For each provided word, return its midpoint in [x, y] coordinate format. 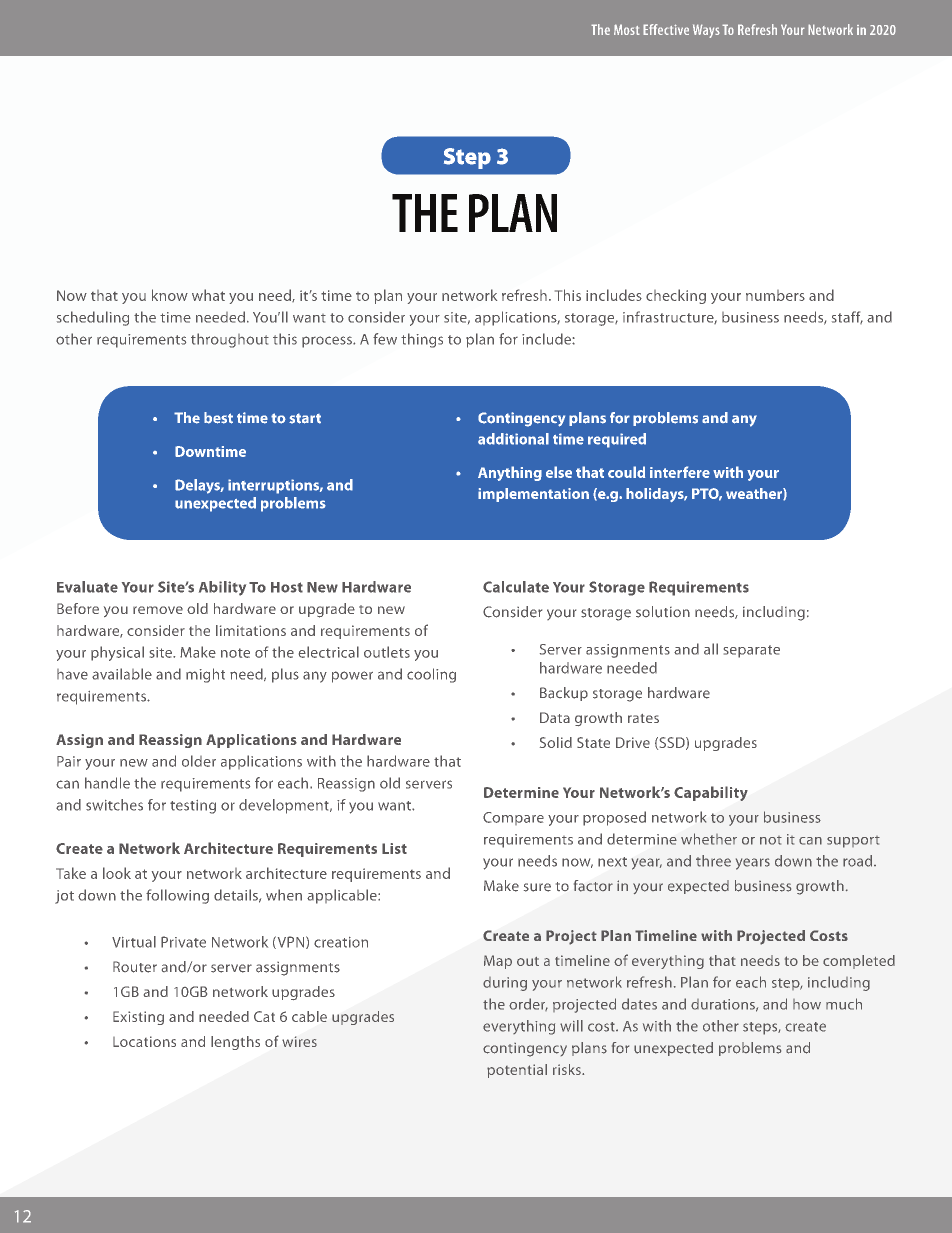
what [208, 295]
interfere [680, 472]
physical [117, 653]
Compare [513, 818]
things [422, 340]
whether [709, 839]
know [170, 295]
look [117, 873]
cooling [431, 675]
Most [627, 29]
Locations [144, 1041]
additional [513, 439]
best [218, 418]
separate [752, 651]
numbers [775, 295]
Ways [706, 31]
